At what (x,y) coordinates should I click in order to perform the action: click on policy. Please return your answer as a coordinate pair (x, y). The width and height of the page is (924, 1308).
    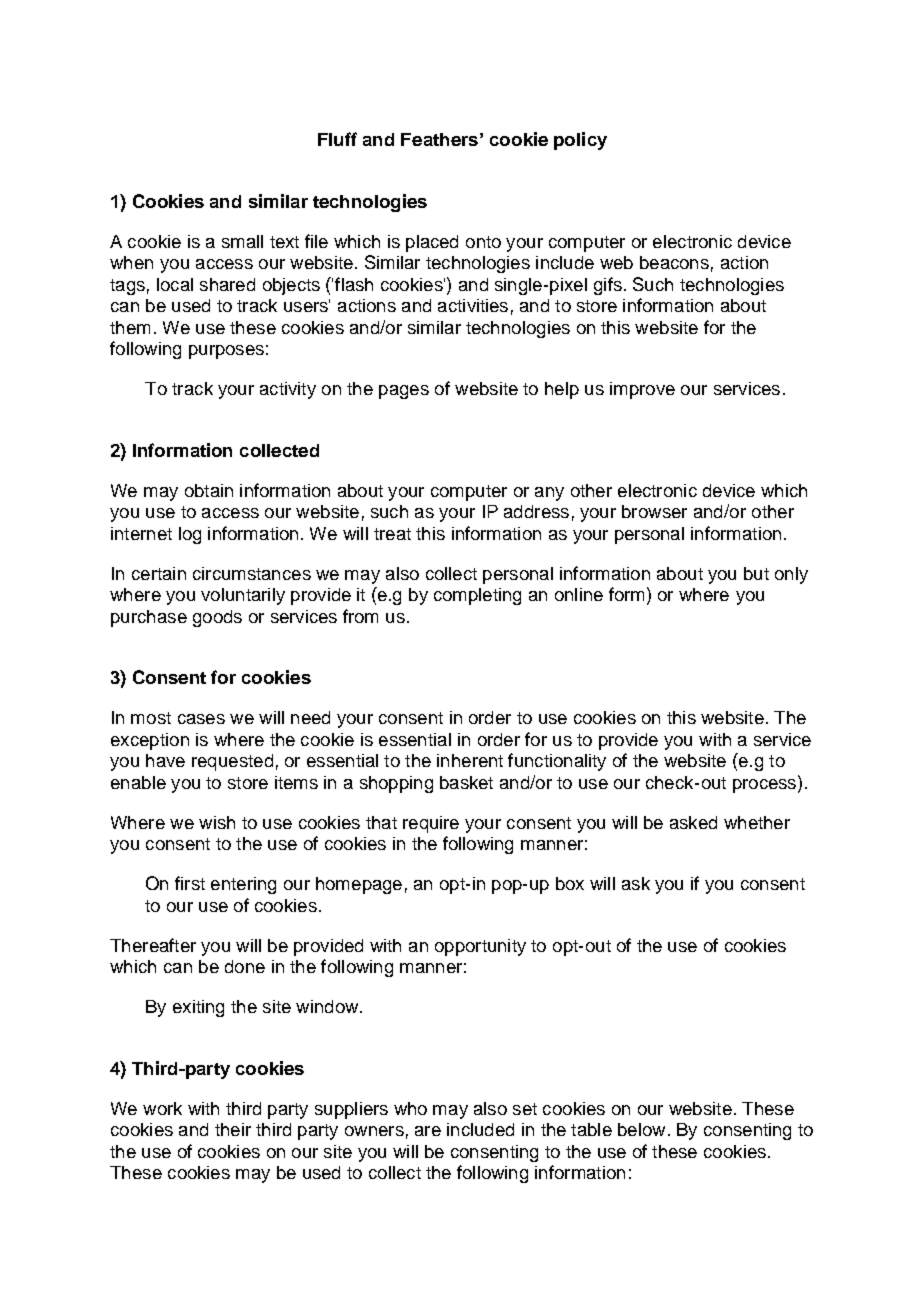
    Looking at the image, I should click on (580, 141).
